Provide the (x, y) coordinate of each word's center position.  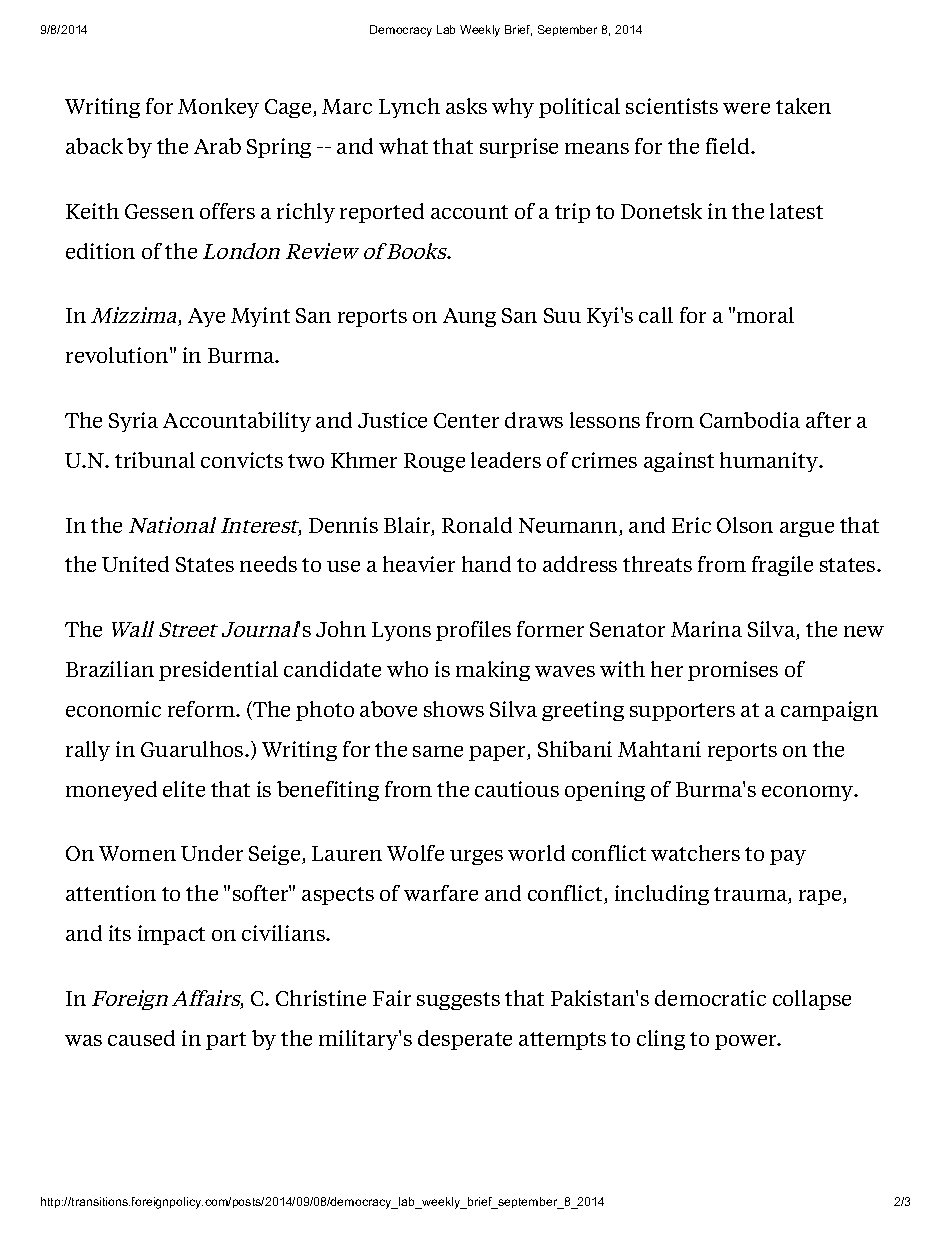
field (729, 146)
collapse (812, 1000)
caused (141, 1038)
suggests (458, 1001)
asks (466, 106)
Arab (217, 146)
